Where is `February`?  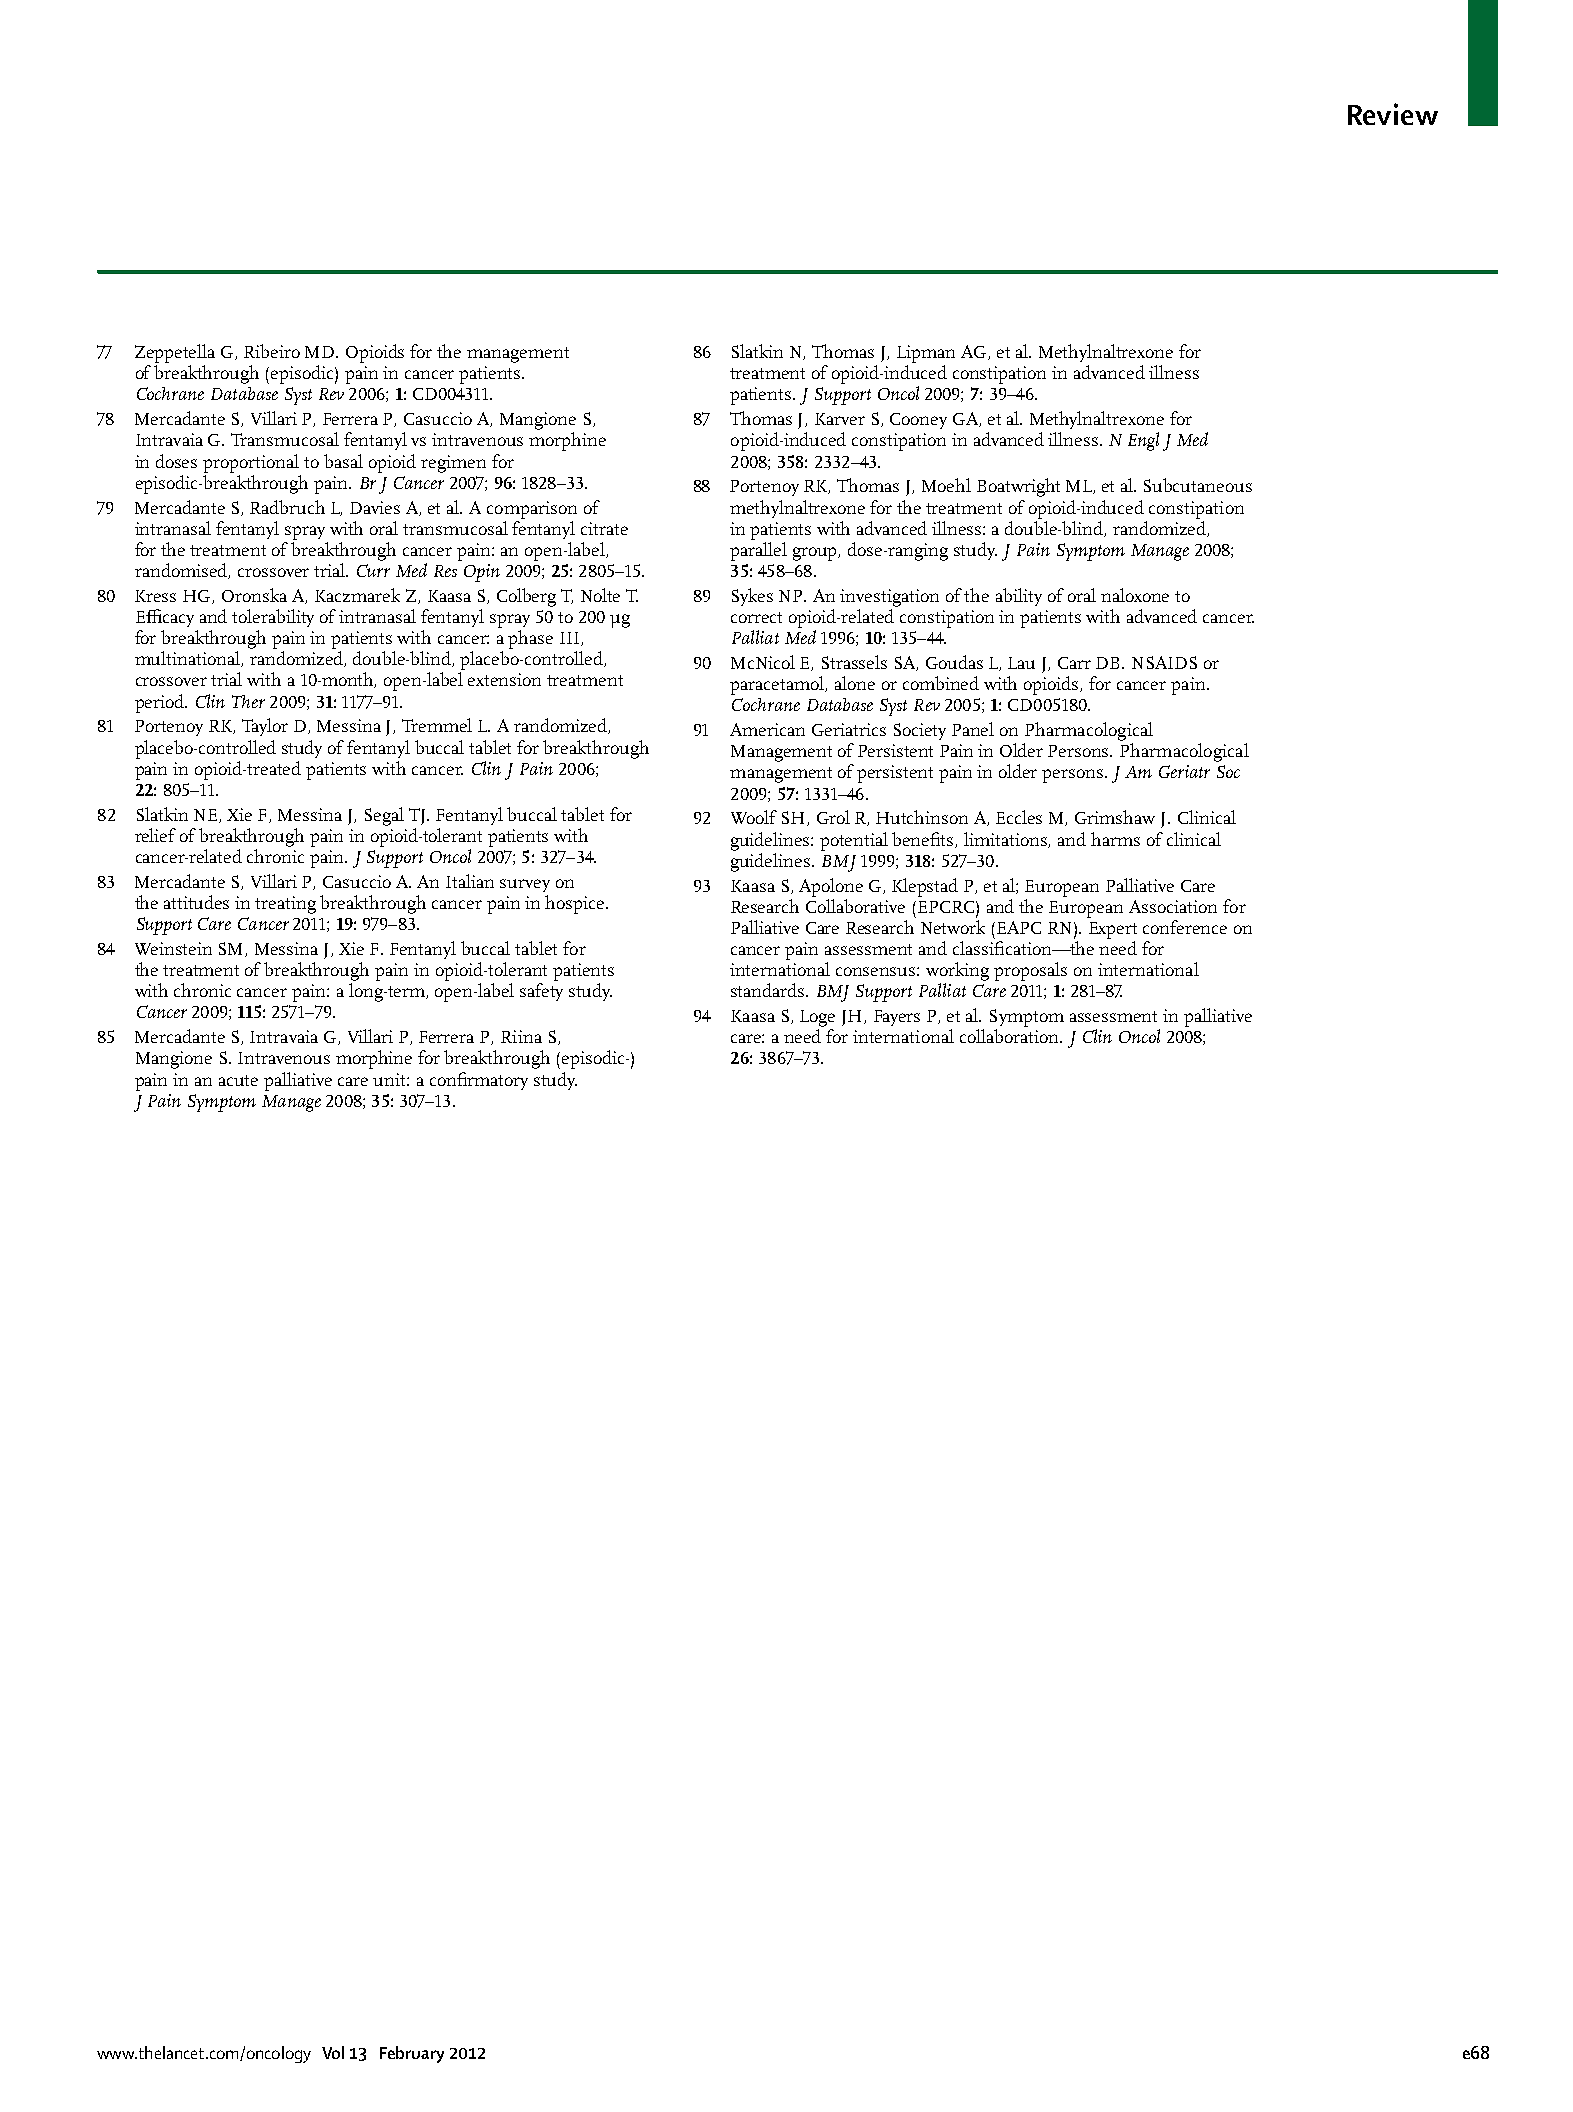
February is located at coordinates (412, 2054).
